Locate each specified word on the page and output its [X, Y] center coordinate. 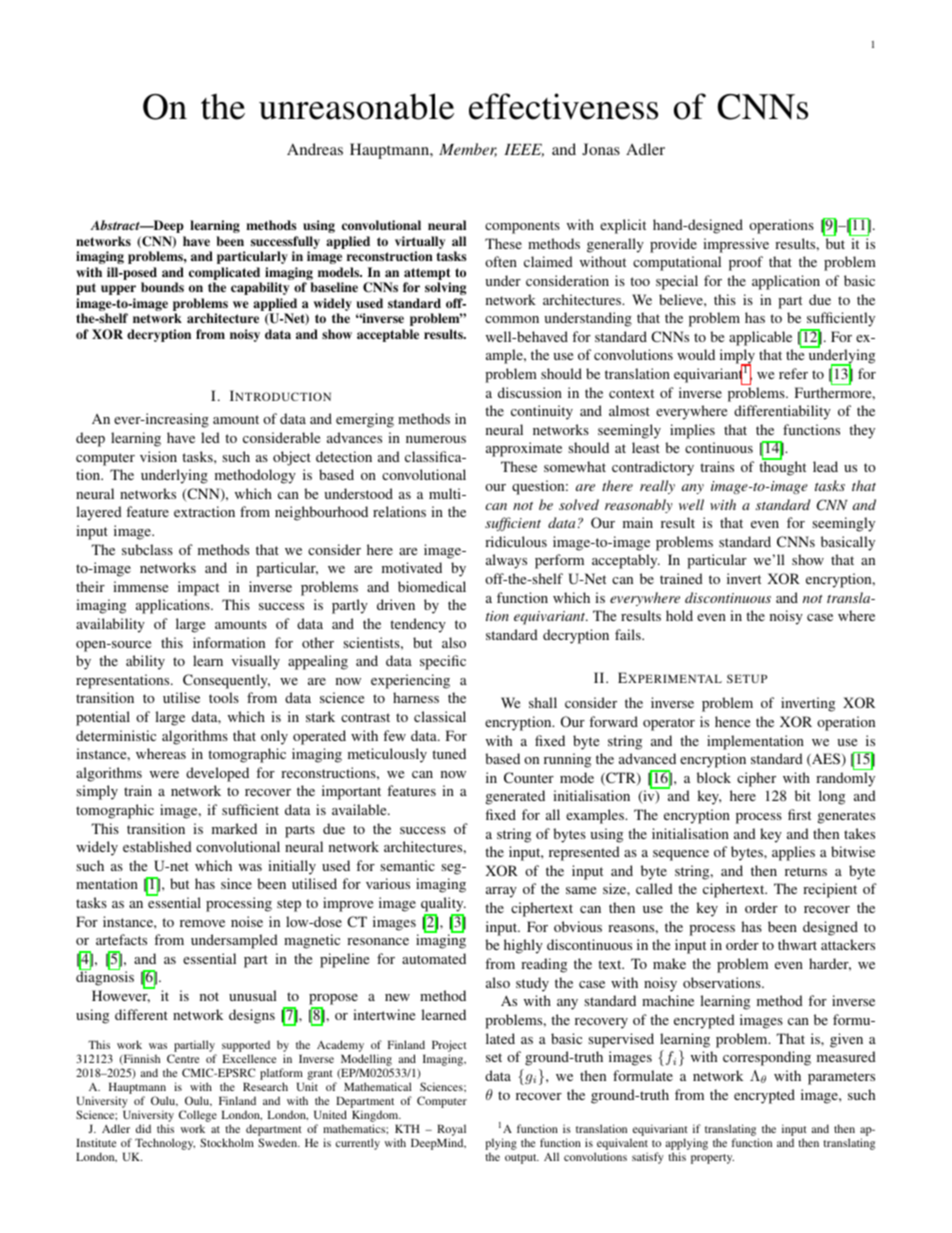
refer [793, 373]
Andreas [315, 149]
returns [806, 871]
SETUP [747, 678]
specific [443, 662]
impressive [736, 245]
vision [158, 456]
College [198, 1116]
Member [468, 150]
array [501, 892]
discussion [530, 392]
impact [198, 588]
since [236, 883]
